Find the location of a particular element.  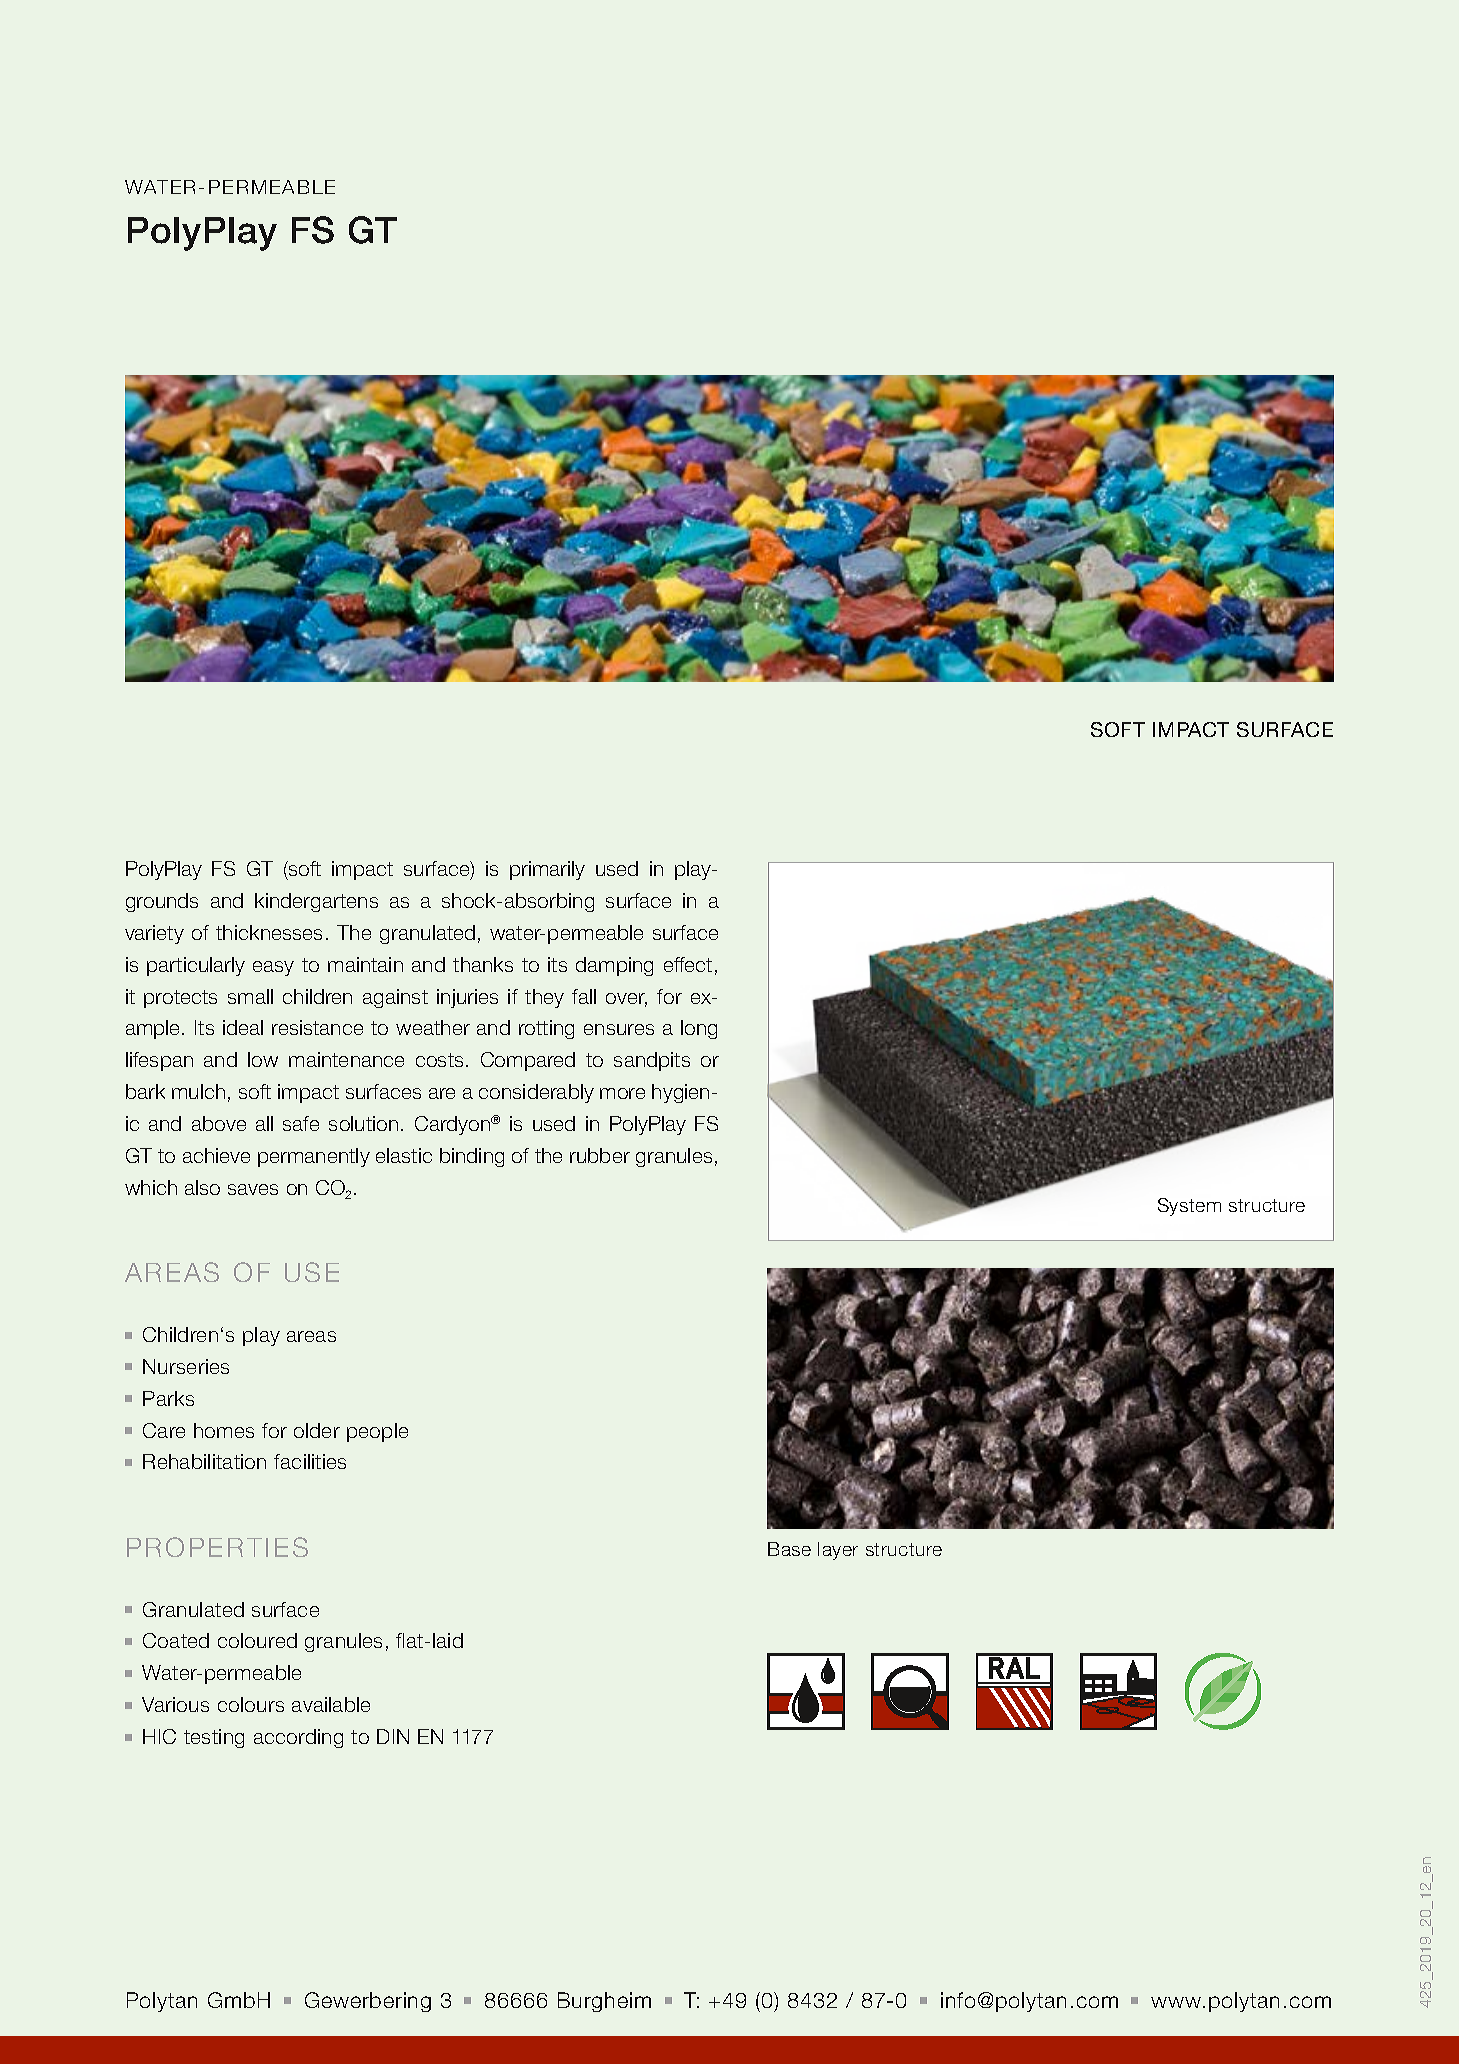

rubber is located at coordinates (600, 1155).
